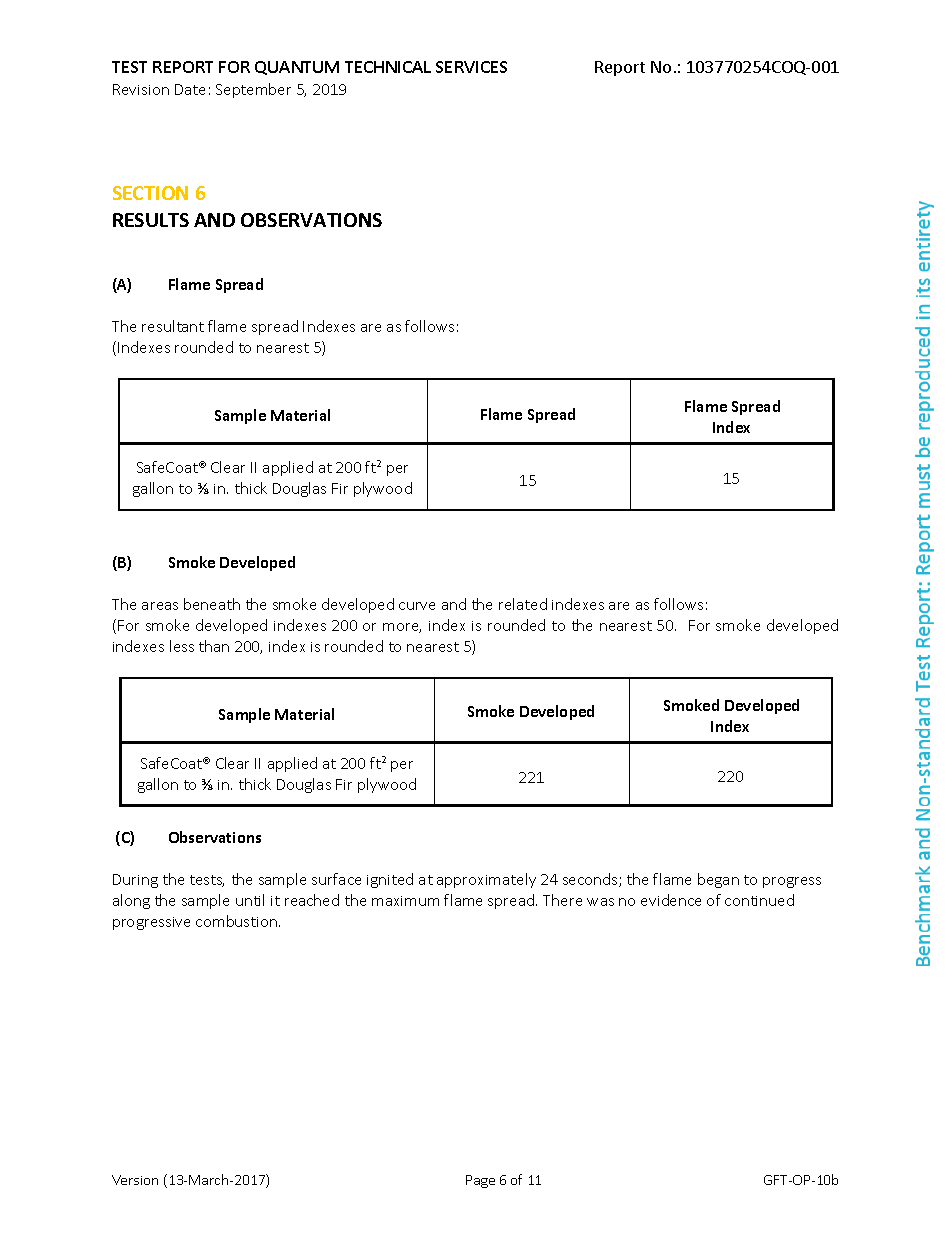 Image resolution: width=952 pixels, height=1233 pixels. Describe the element at coordinates (718, 880) in the screenshot. I see `began` at that location.
